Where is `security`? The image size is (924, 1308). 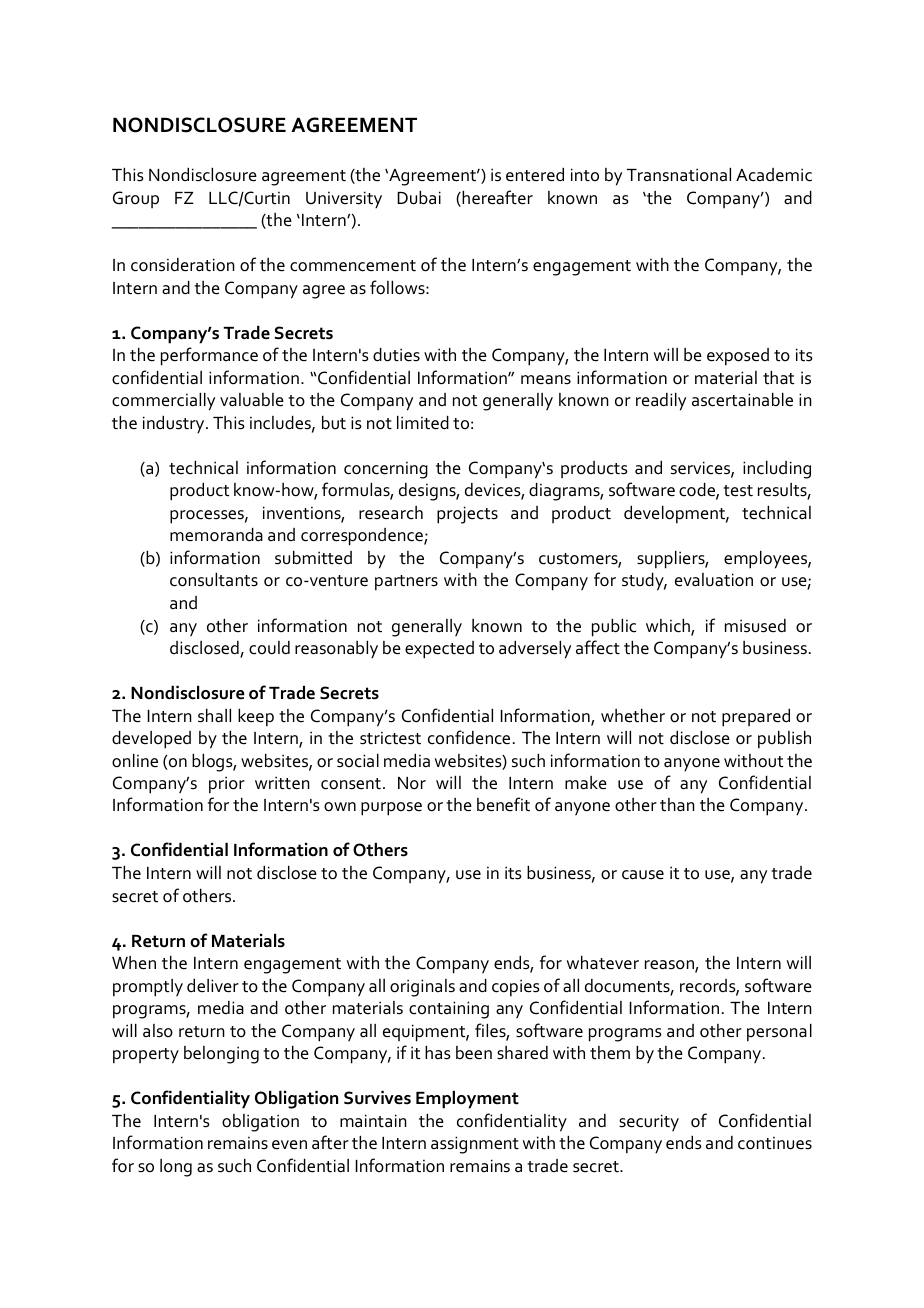
security is located at coordinates (649, 1123).
